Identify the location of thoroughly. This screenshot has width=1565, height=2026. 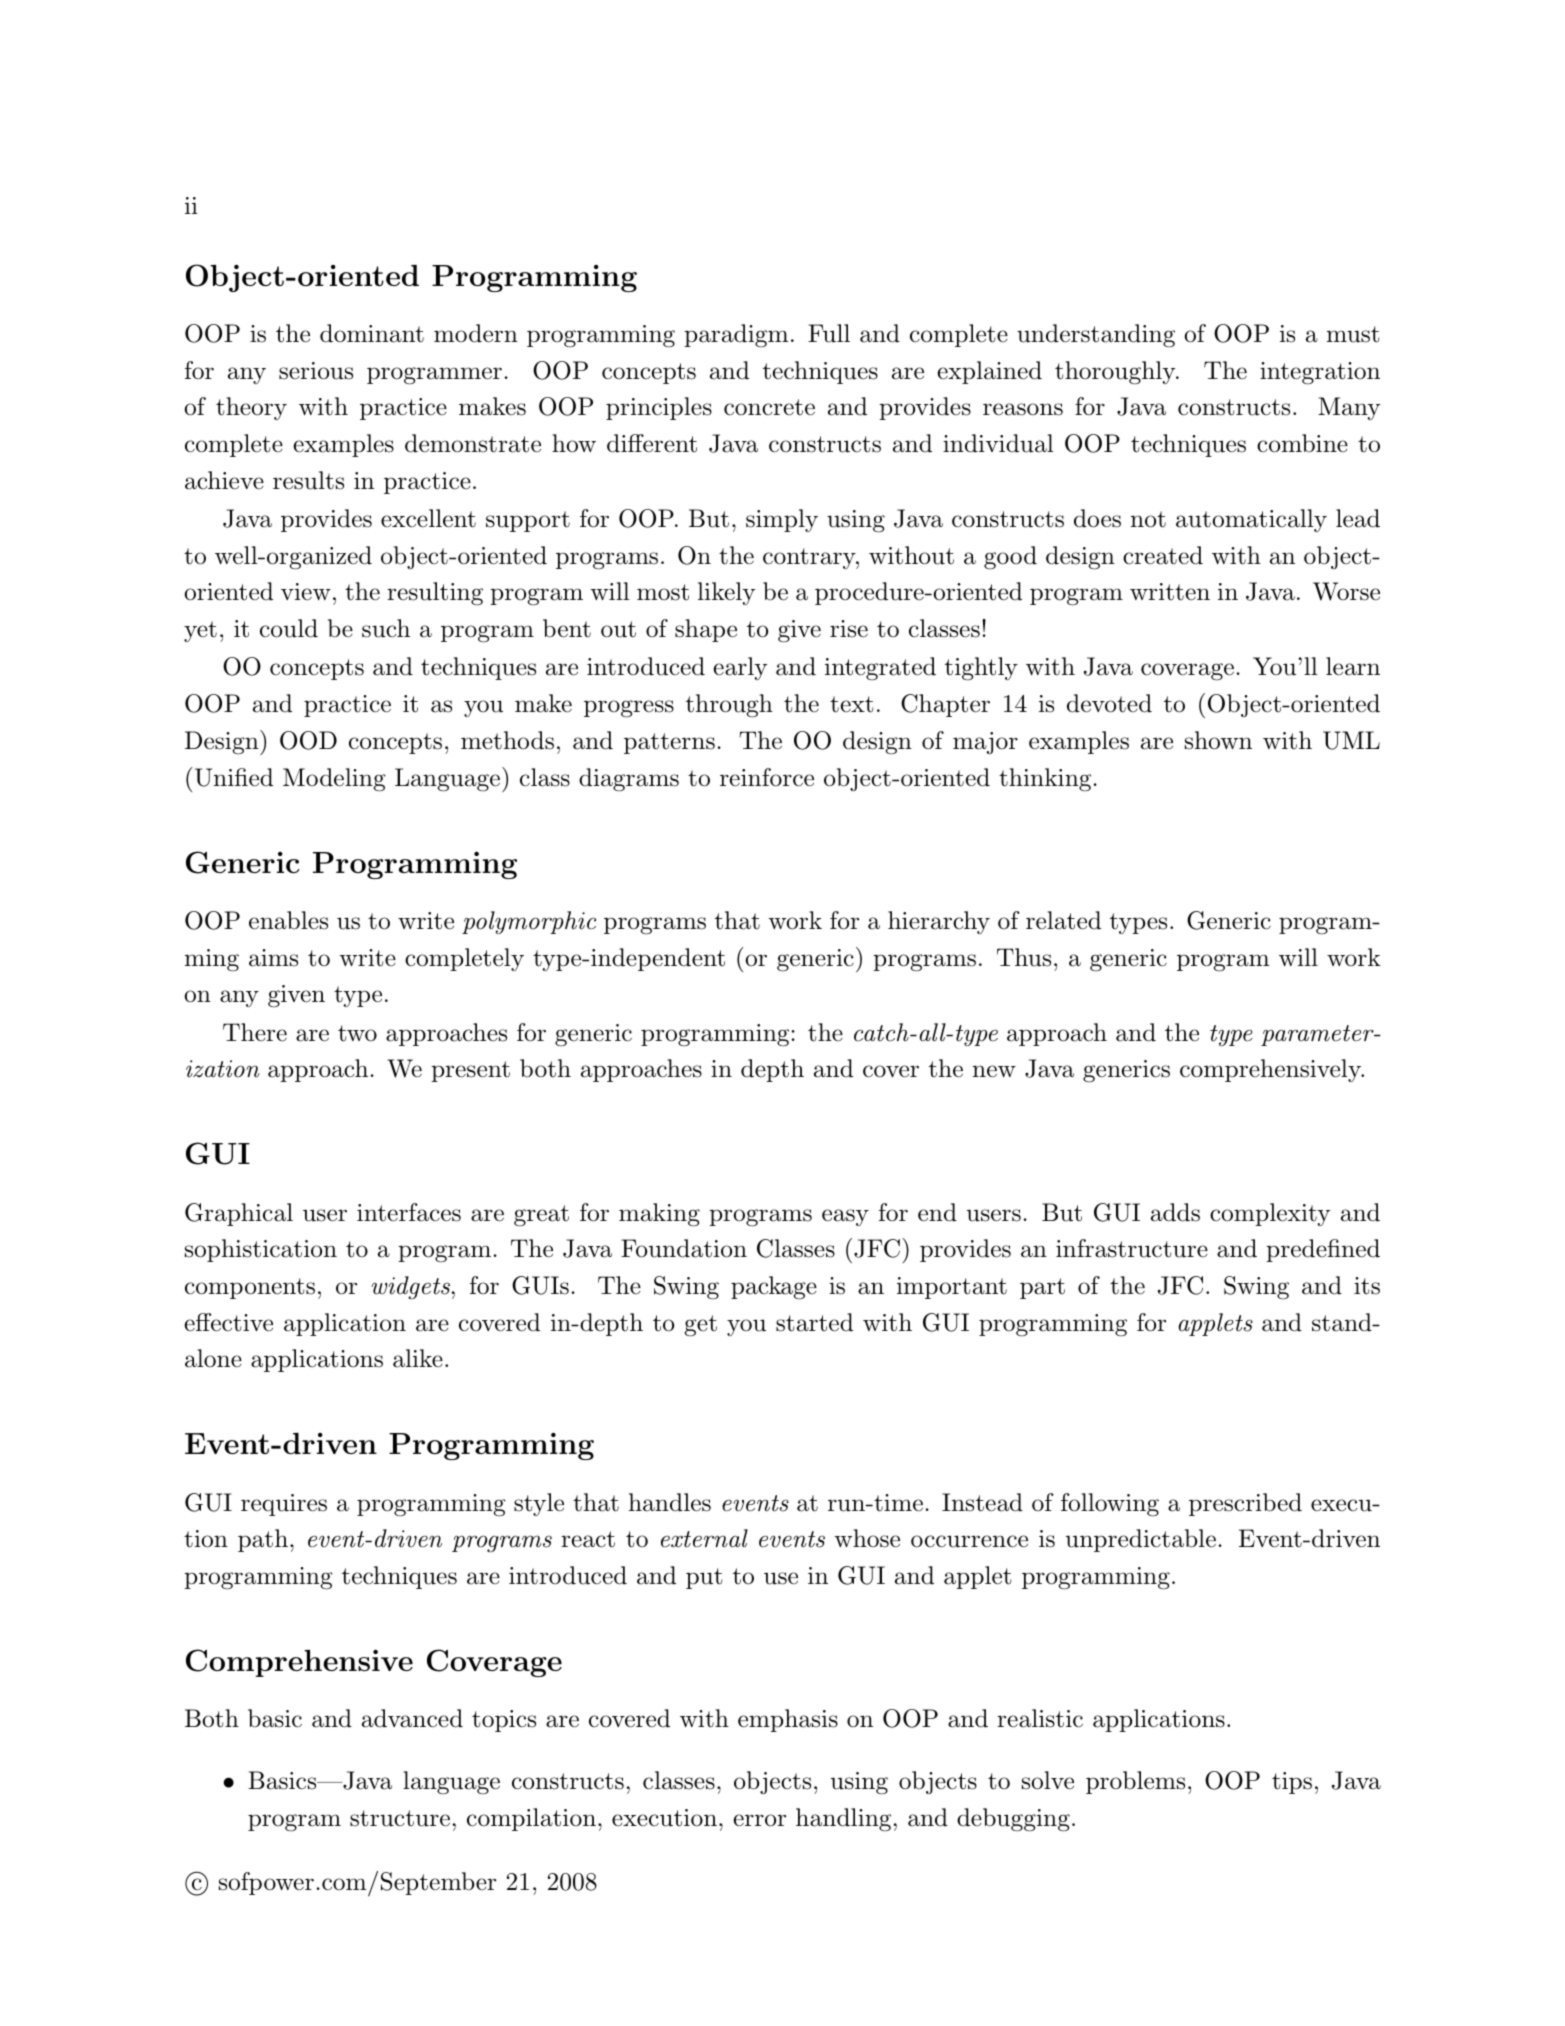
(1116, 373).
